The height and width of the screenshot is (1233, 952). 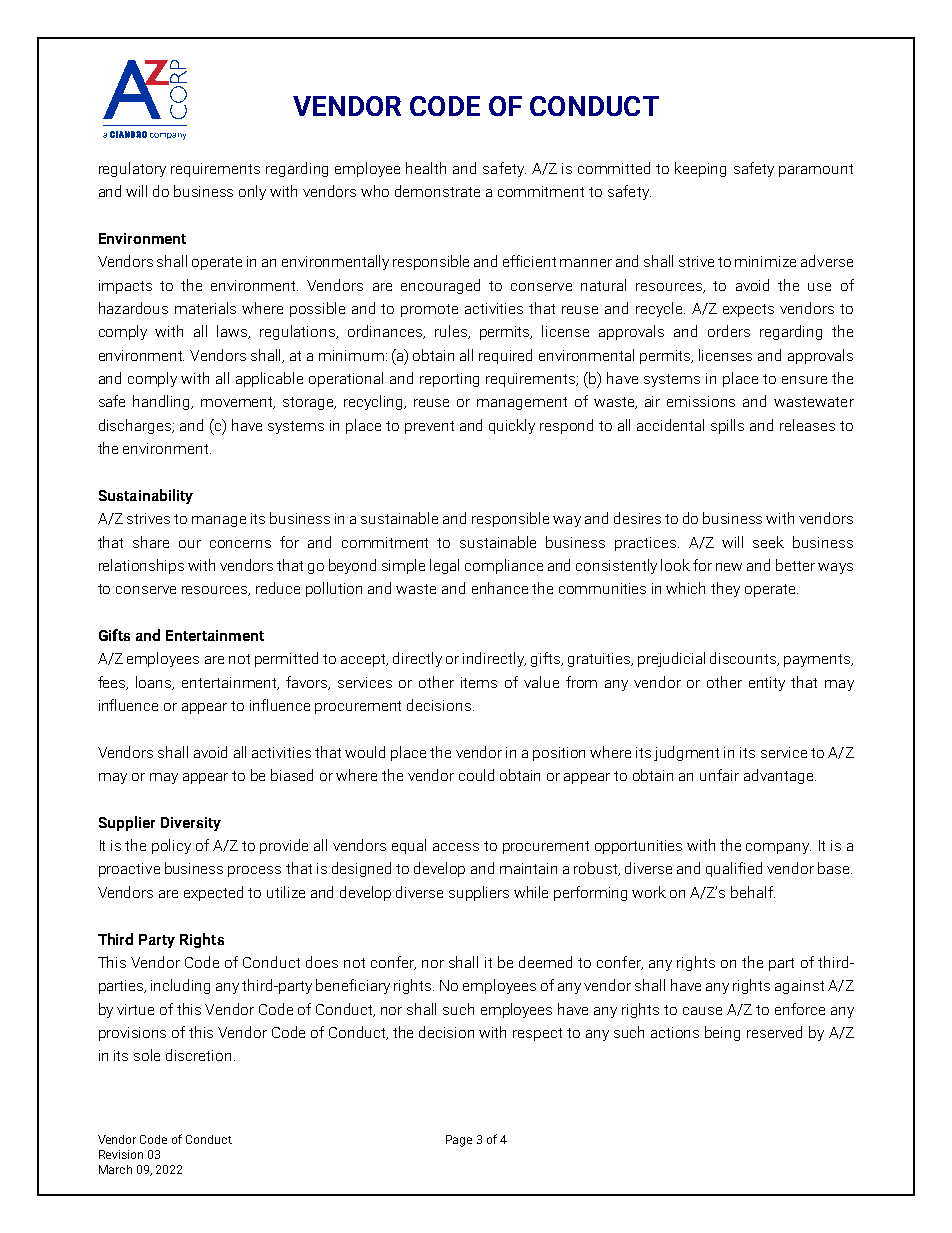 I want to click on Diversity, so click(x=191, y=824).
